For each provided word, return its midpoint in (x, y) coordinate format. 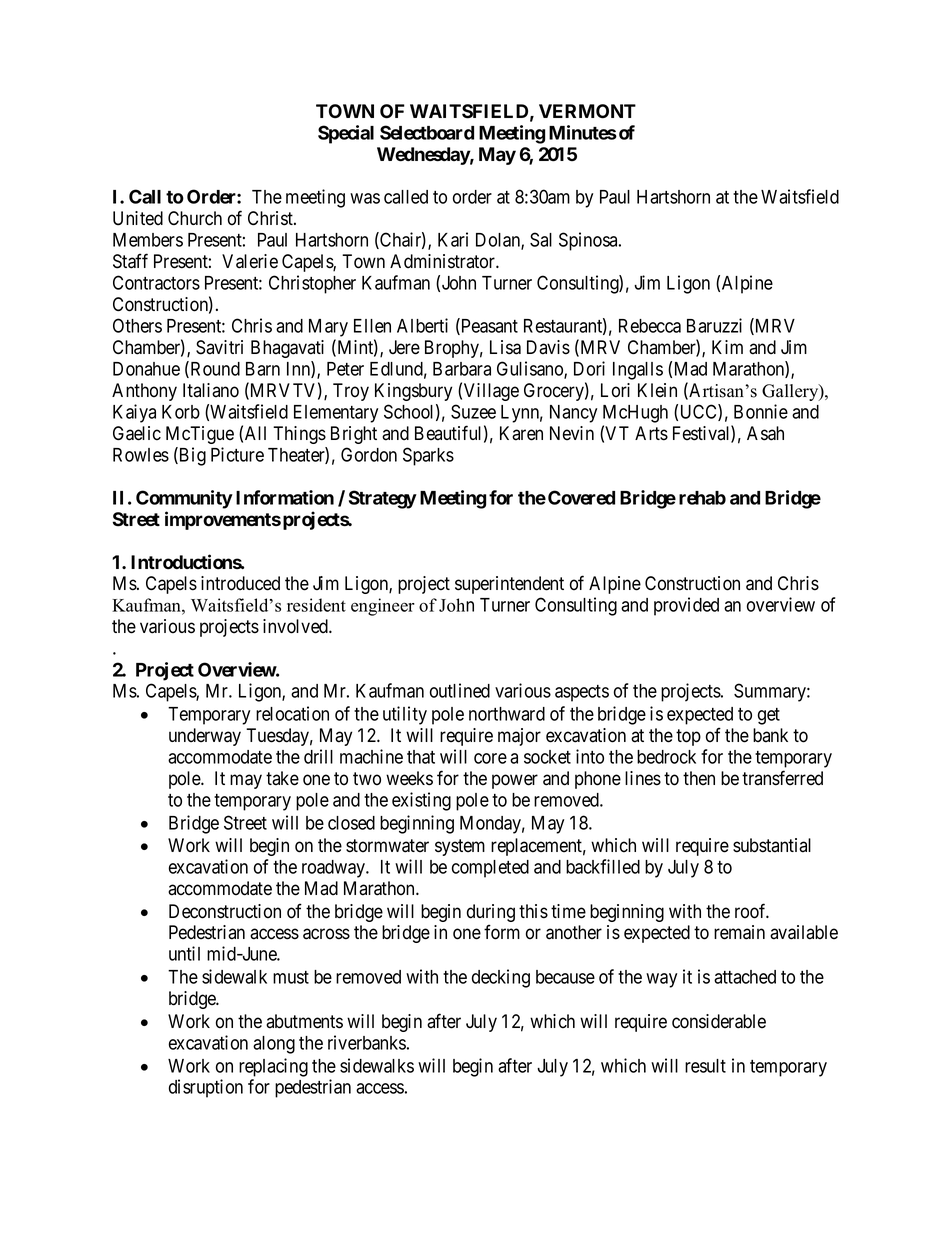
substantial (772, 845)
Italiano (211, 390)
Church (195, 218)
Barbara (462, 369)
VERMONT (587, 111)
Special (346, 134)
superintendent (509, 585)
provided (686, 606)
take (282, 778)
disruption (206, 1088)
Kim (727, 347)
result (705, 1066)
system (460, 847)
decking (501, 978)
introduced (240, 583)
